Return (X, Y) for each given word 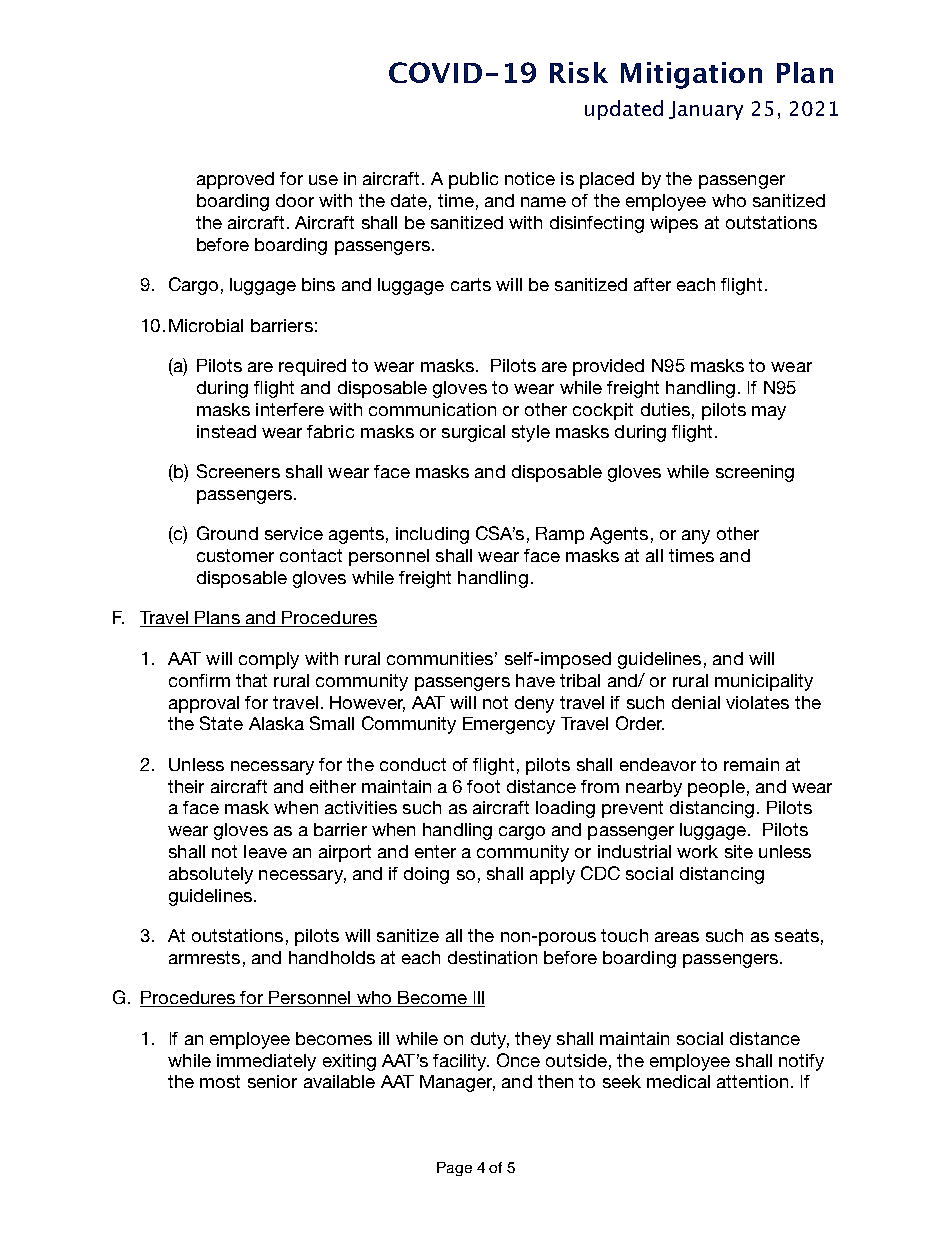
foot (483, 786)
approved (235, 180)
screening (755, 473)
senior (272, 1081)
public (473, 180)
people (716, 788)
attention (752, 1081)
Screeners (238, 471)
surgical (473, 433)
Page (454, 1169)
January (706, 110)
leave (265, 851)
